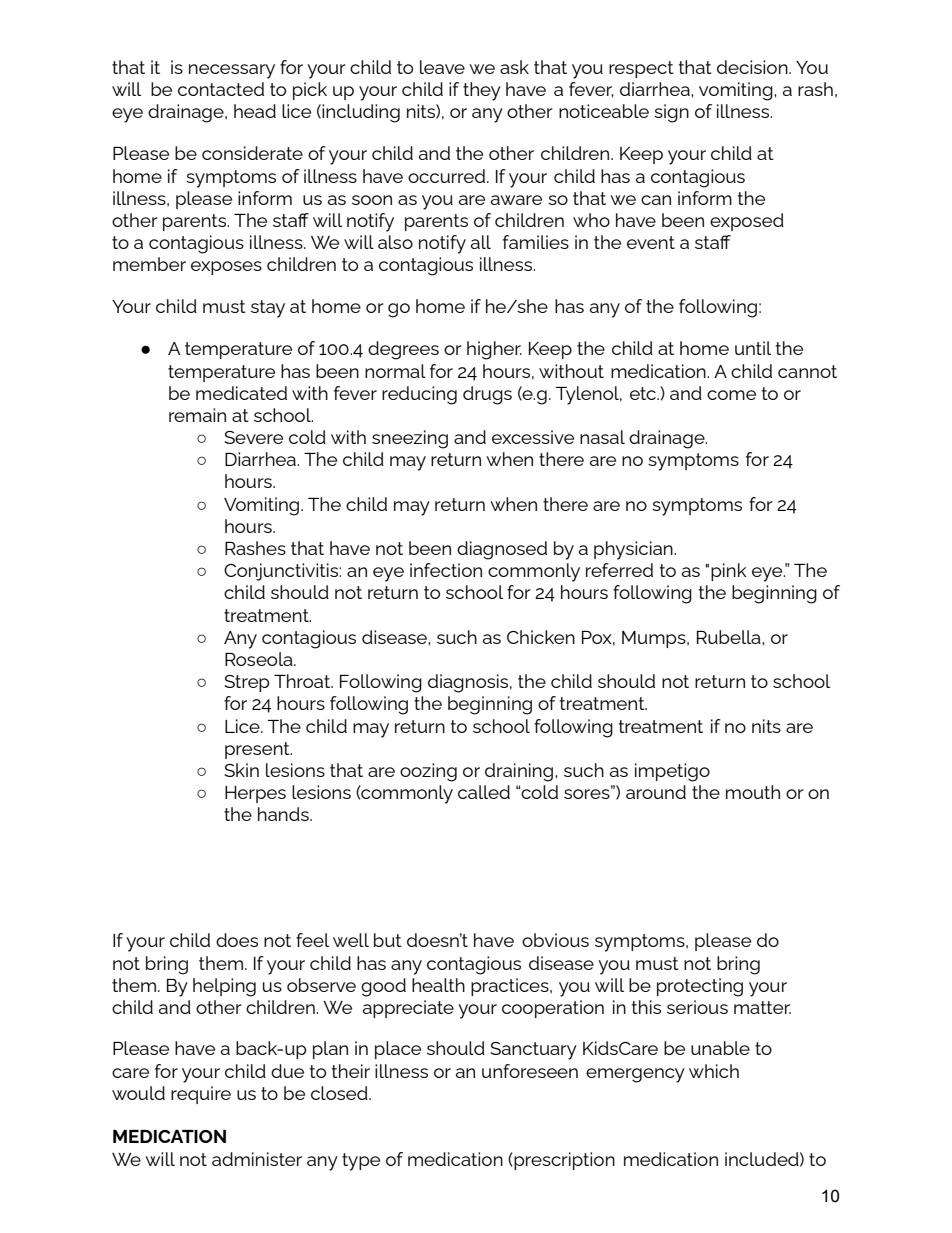 This page has width=952, height=1233. Describe the element at coordinates (201, 1095) in the page. I see `require` at that location.
